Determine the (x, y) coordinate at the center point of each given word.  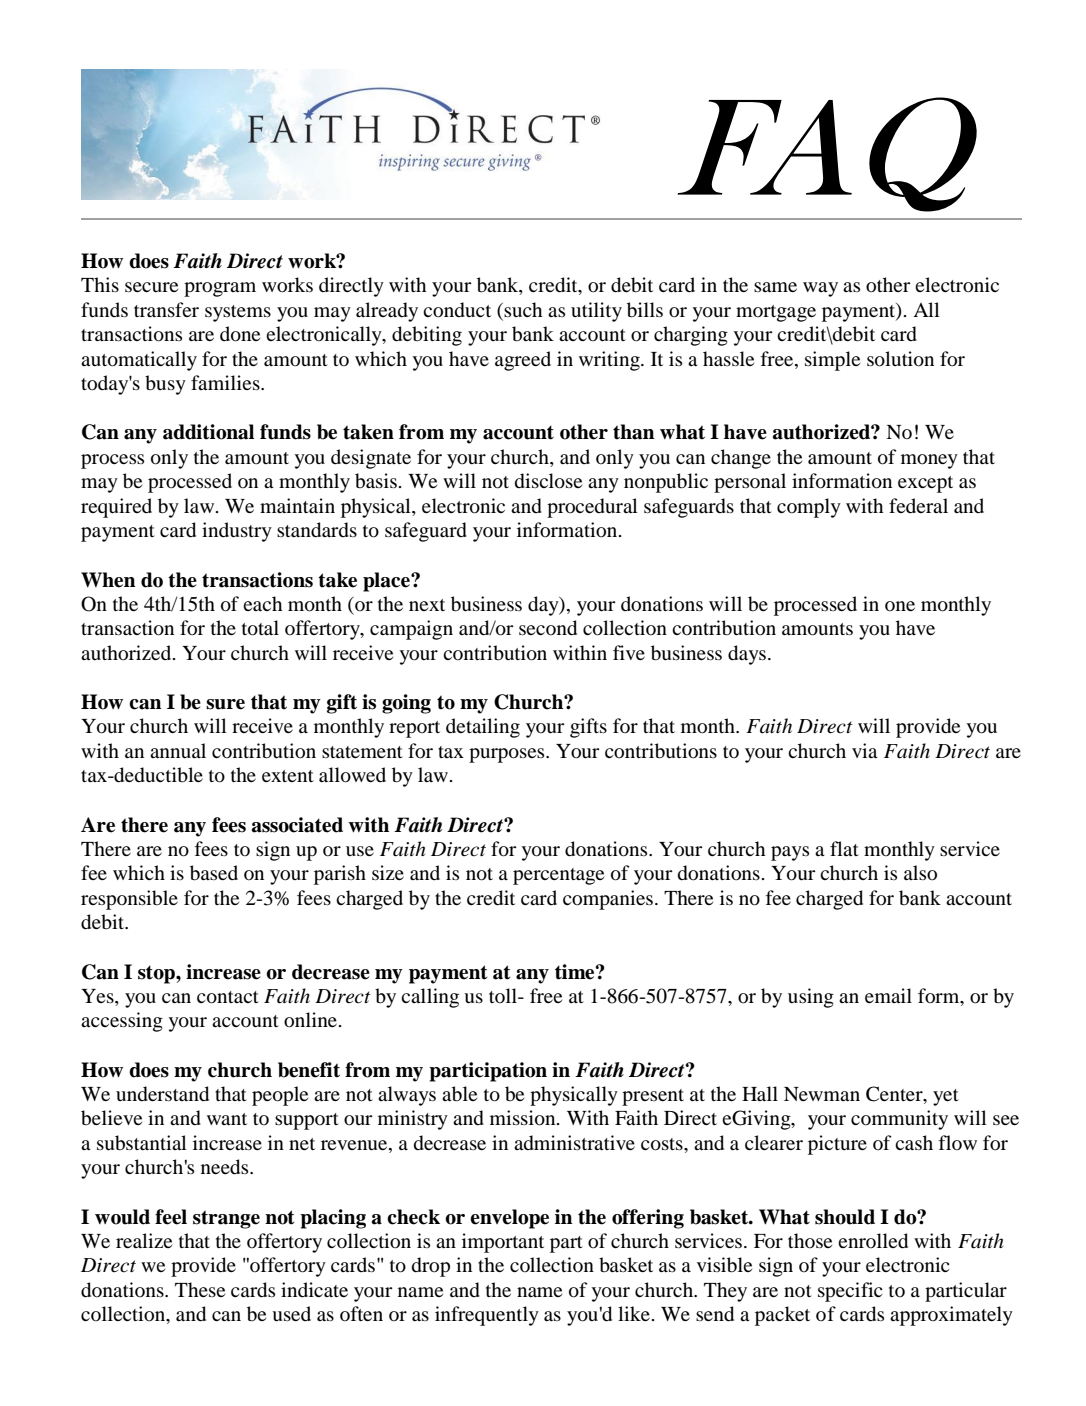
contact (228, 997)
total (260, 628)
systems (238, 313)
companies (608, 900)
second (548, 628)
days (747, 655)
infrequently (487, 1316)
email (888, 995)
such (523, 309)
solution (900, 359)
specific (850, 1292)
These (200, 1289)
